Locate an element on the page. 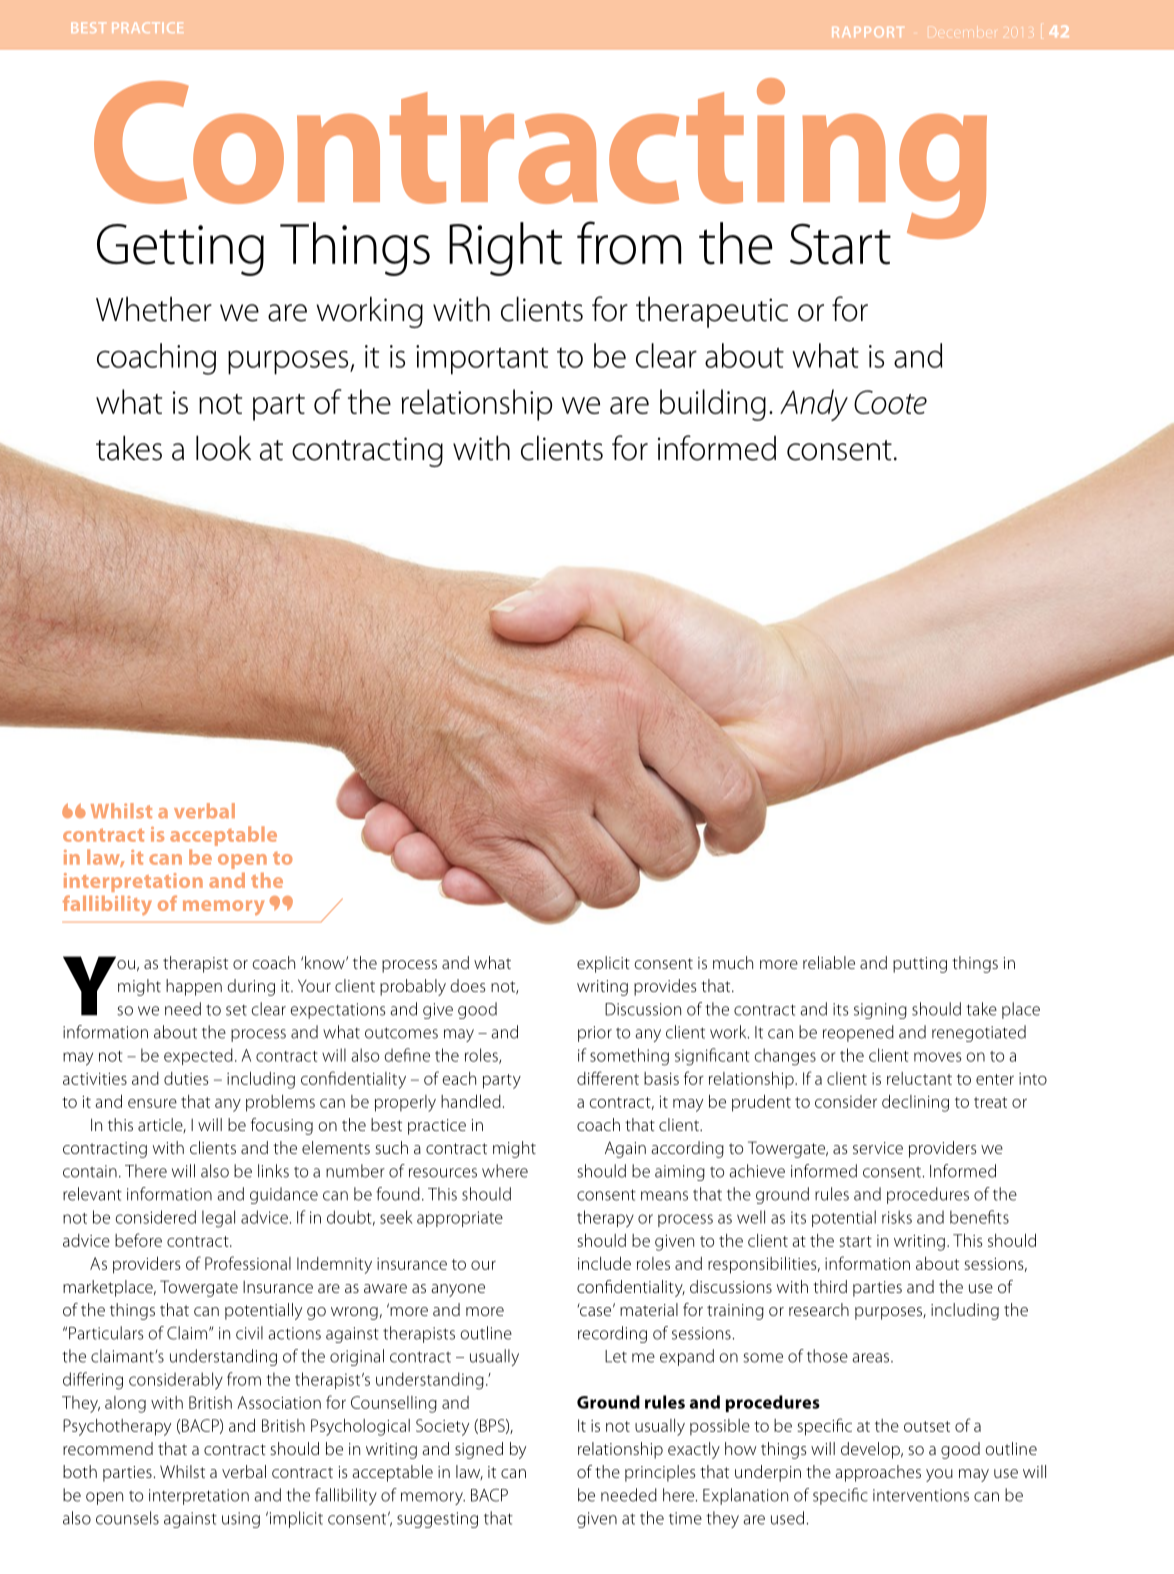  prior is located at coordinates (595, 1034).
